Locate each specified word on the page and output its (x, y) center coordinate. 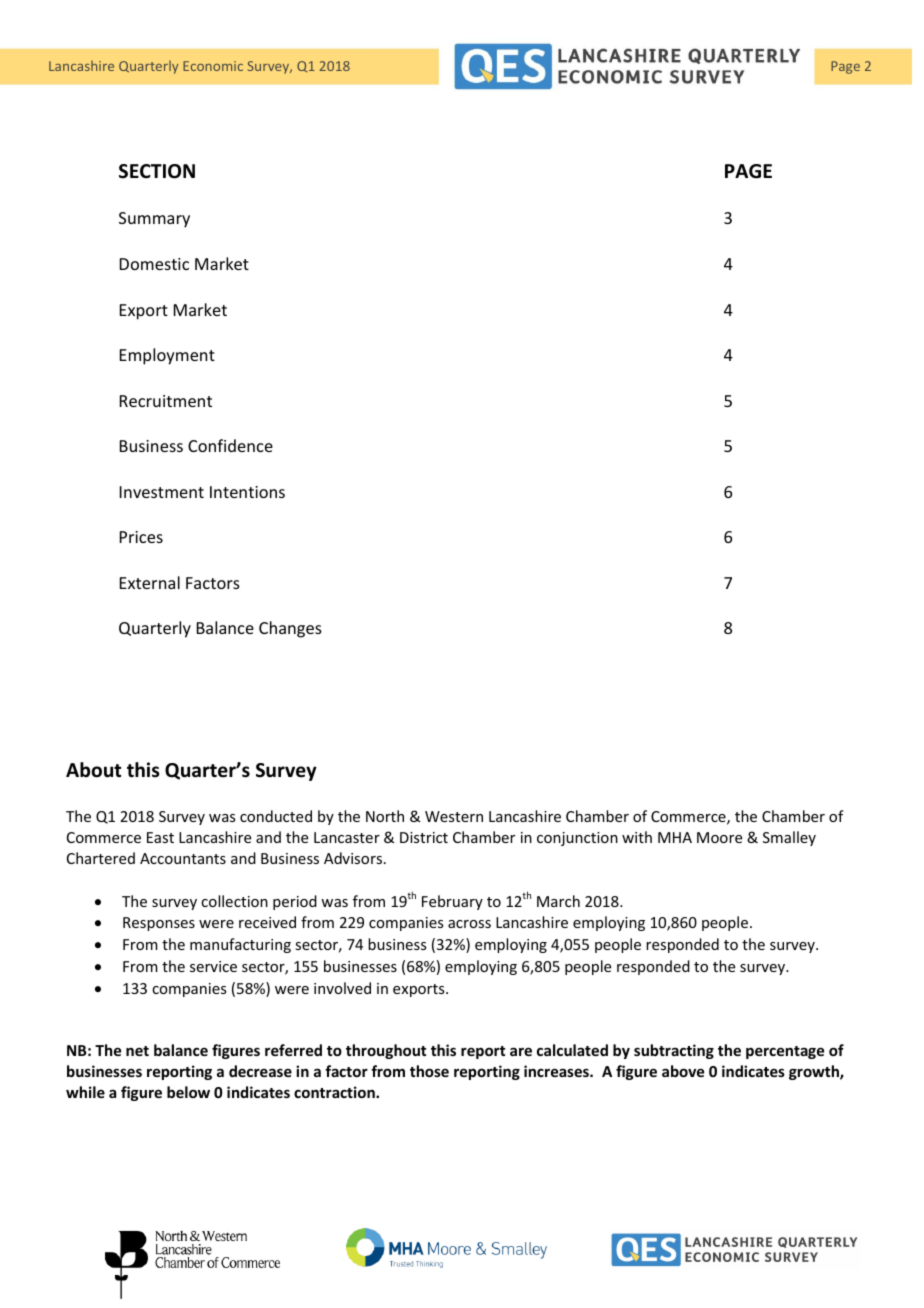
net (137, 1051)
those (429, 1071)
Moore (719, 837)
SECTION (157, 171)
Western (454, 816)
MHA (675, 837)
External (150, 582)
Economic (213, 66)
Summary (154, 220)
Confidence (230, 445)
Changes (290, 629)
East (160, 837)
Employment (167, 356)
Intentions (247, 492)
